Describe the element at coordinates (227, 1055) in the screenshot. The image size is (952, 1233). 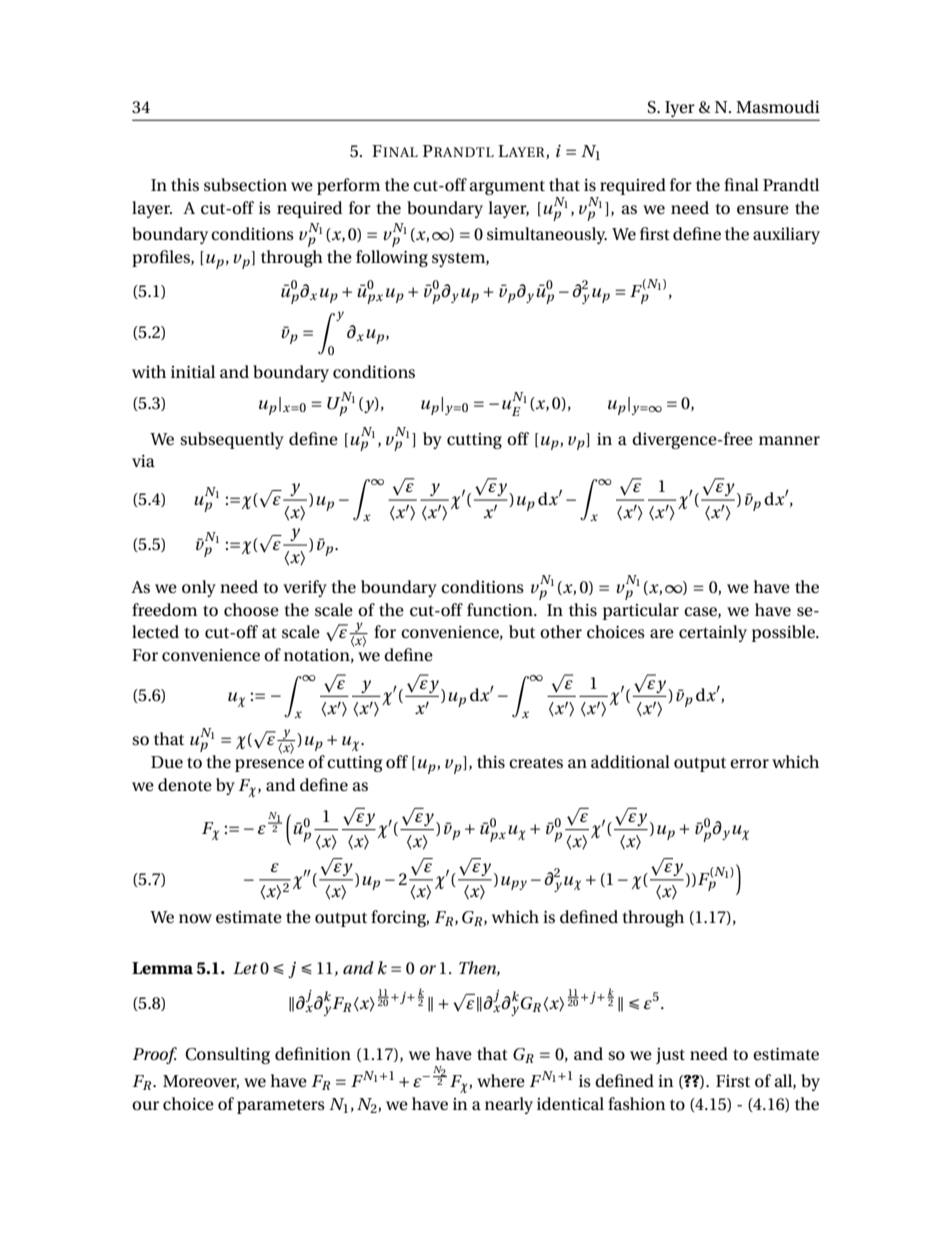
I see `Consulting` at that location.
